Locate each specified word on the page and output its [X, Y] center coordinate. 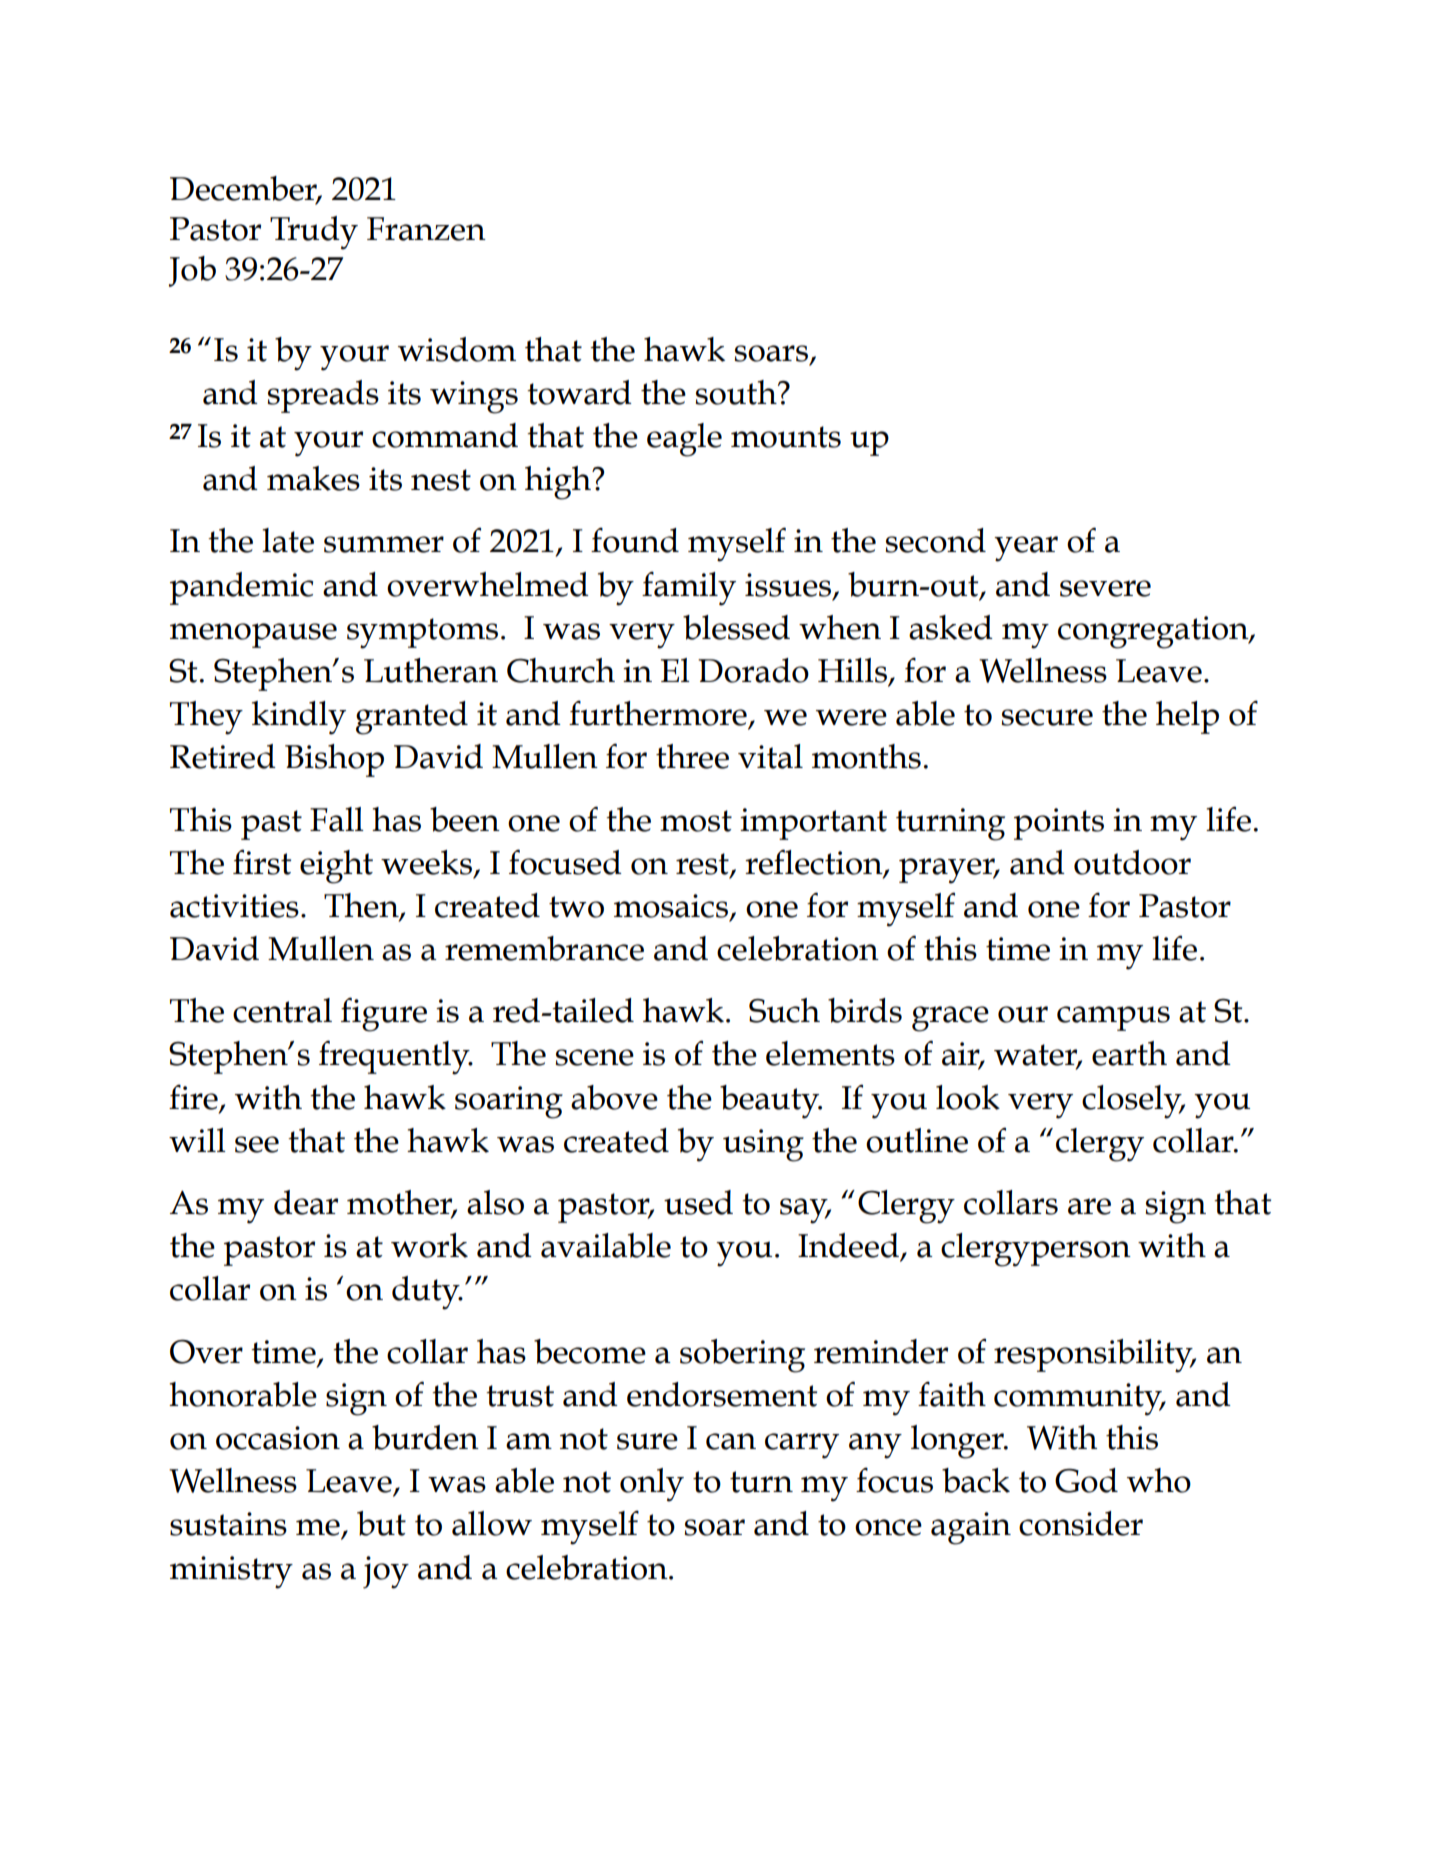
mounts [786, 437]
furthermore [659, 714]
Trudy [314, 233]
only [652, 1485]
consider [1081, 1523]
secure [1047, 717]
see [257, 1144]
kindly [299, 718]
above [614, 1097]
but [381, 1523]
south [737, 392]
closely [1133, 1102]
